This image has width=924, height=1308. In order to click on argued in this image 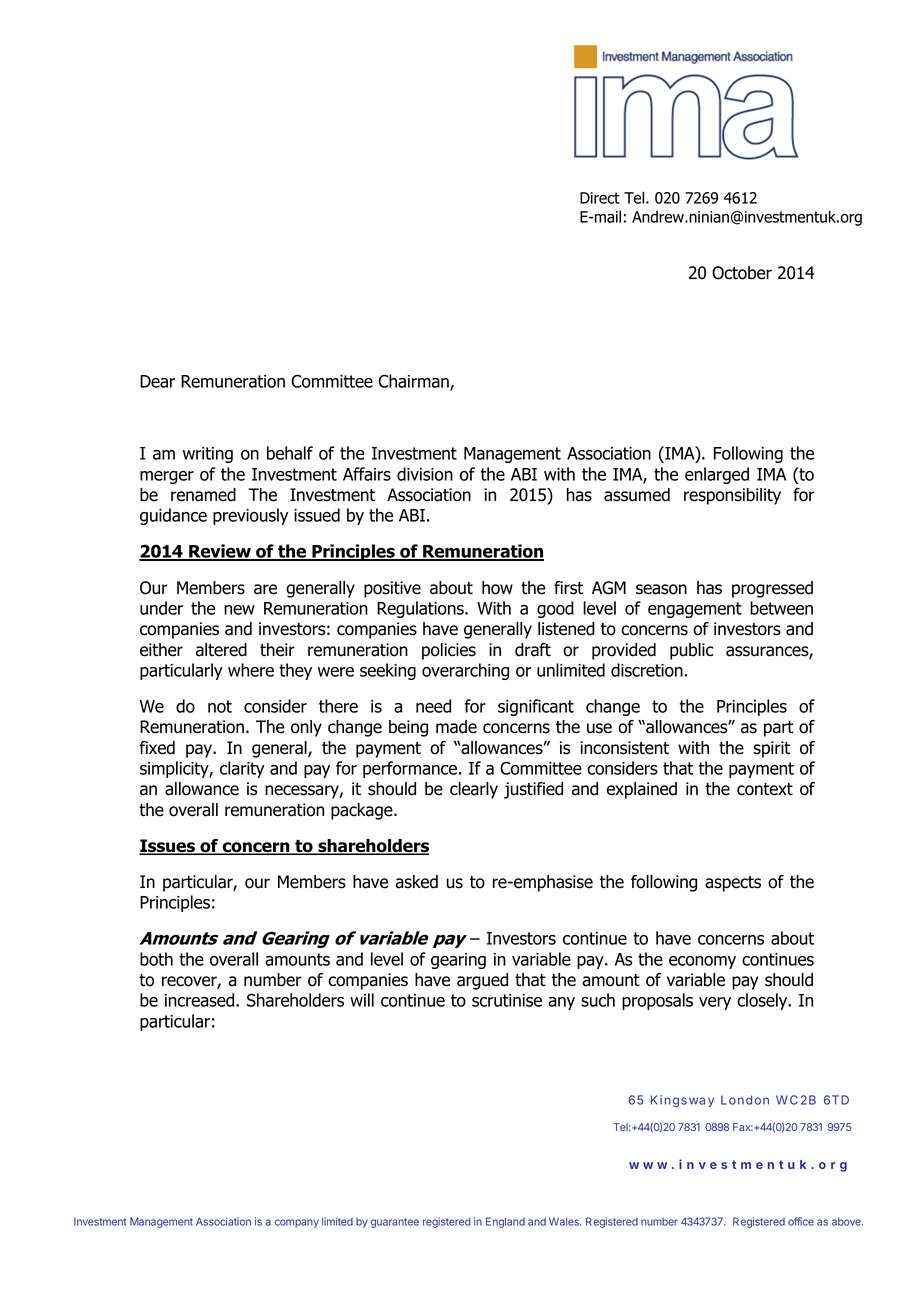, I will do `click(482, 981)`.
